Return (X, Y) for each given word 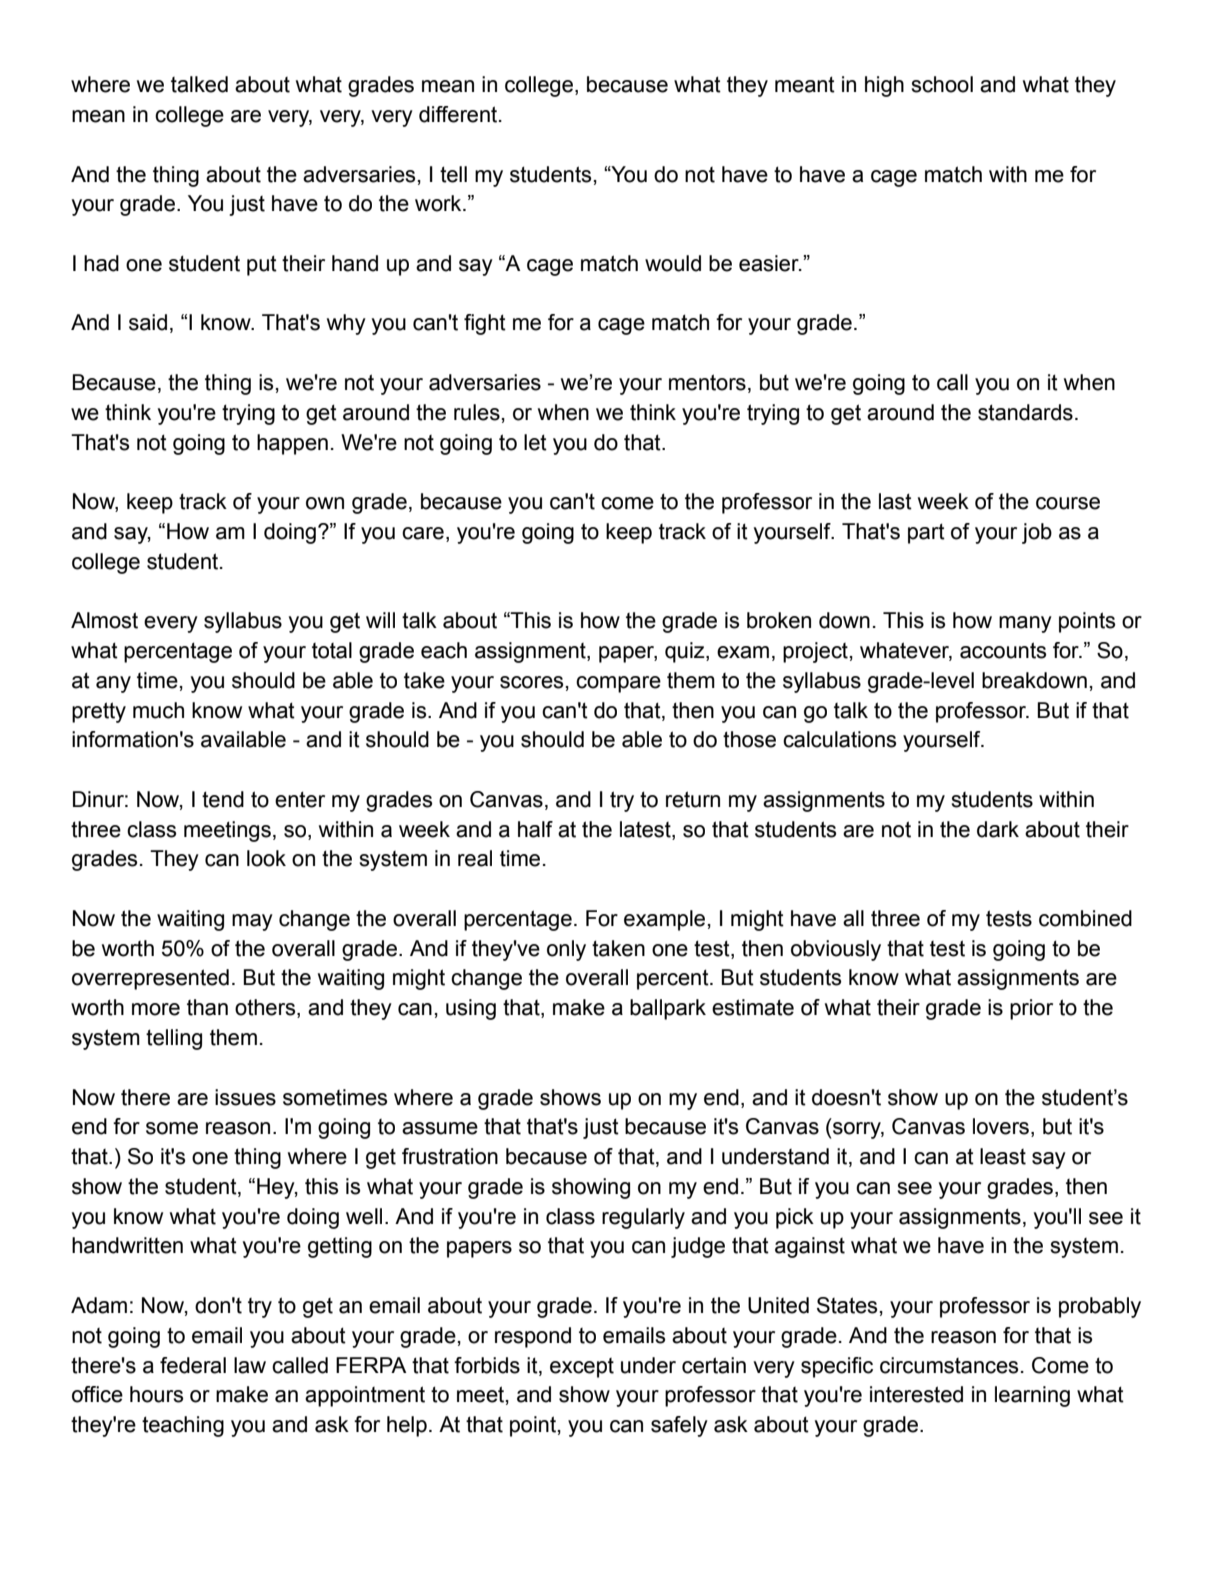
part (926, 533)
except (582, 1368)
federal (193, 1365)
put (262, 265)
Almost (104, 620)
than (207, 1007)
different (459, 114)
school (942, 84)
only (566, 950)
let (535, 442)
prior (1031, 1009)
